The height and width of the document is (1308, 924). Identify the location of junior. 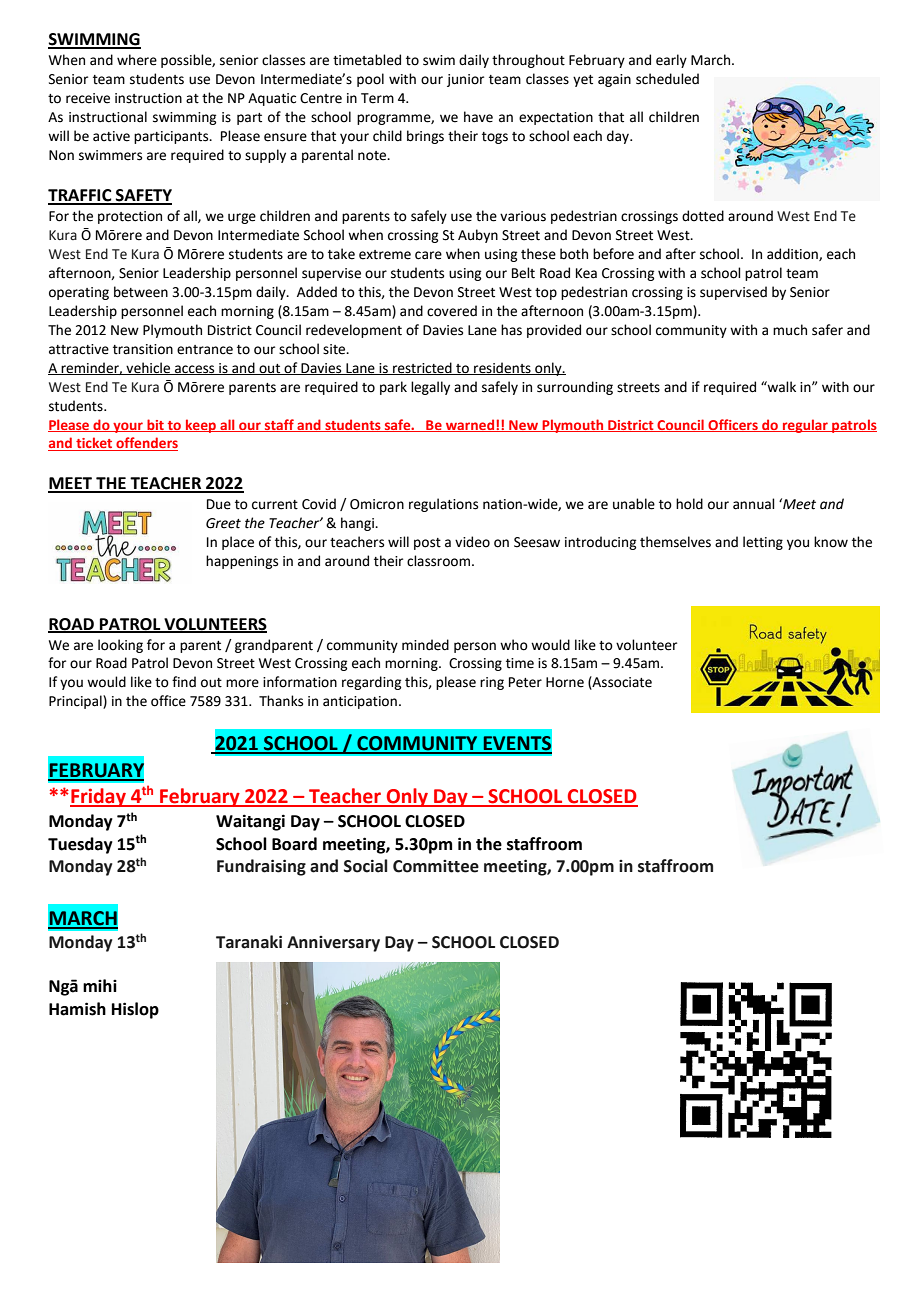
(465, 80).
